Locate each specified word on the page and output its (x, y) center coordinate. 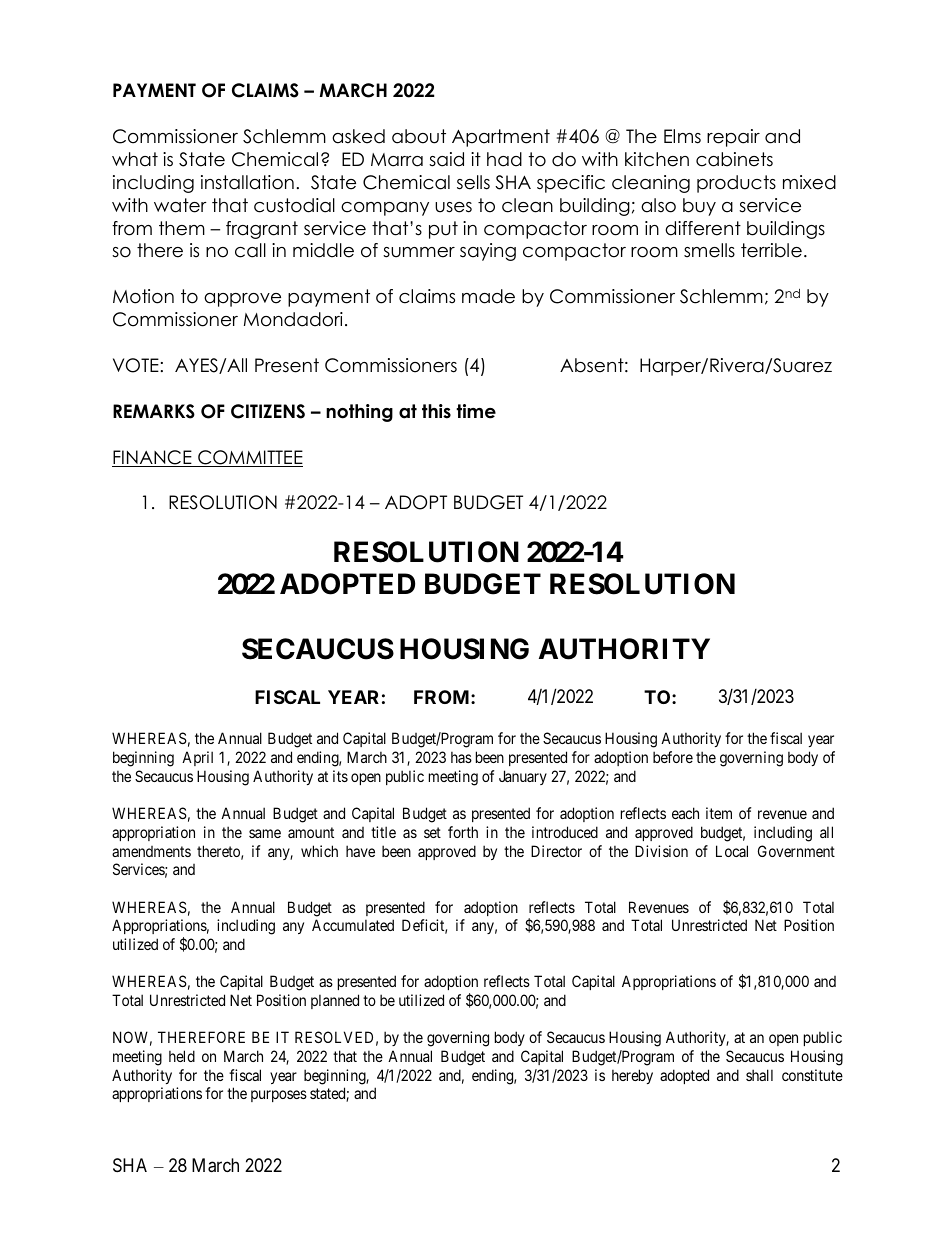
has (461, 757)
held (182, 1056)
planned (335, 1001)
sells (473, 182)
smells (709, 250)
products (736, 184)
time (476, 411)
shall (759, 1075)
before (673, 757)
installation (247, 182)
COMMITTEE (249, 458)
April (197, 758)
